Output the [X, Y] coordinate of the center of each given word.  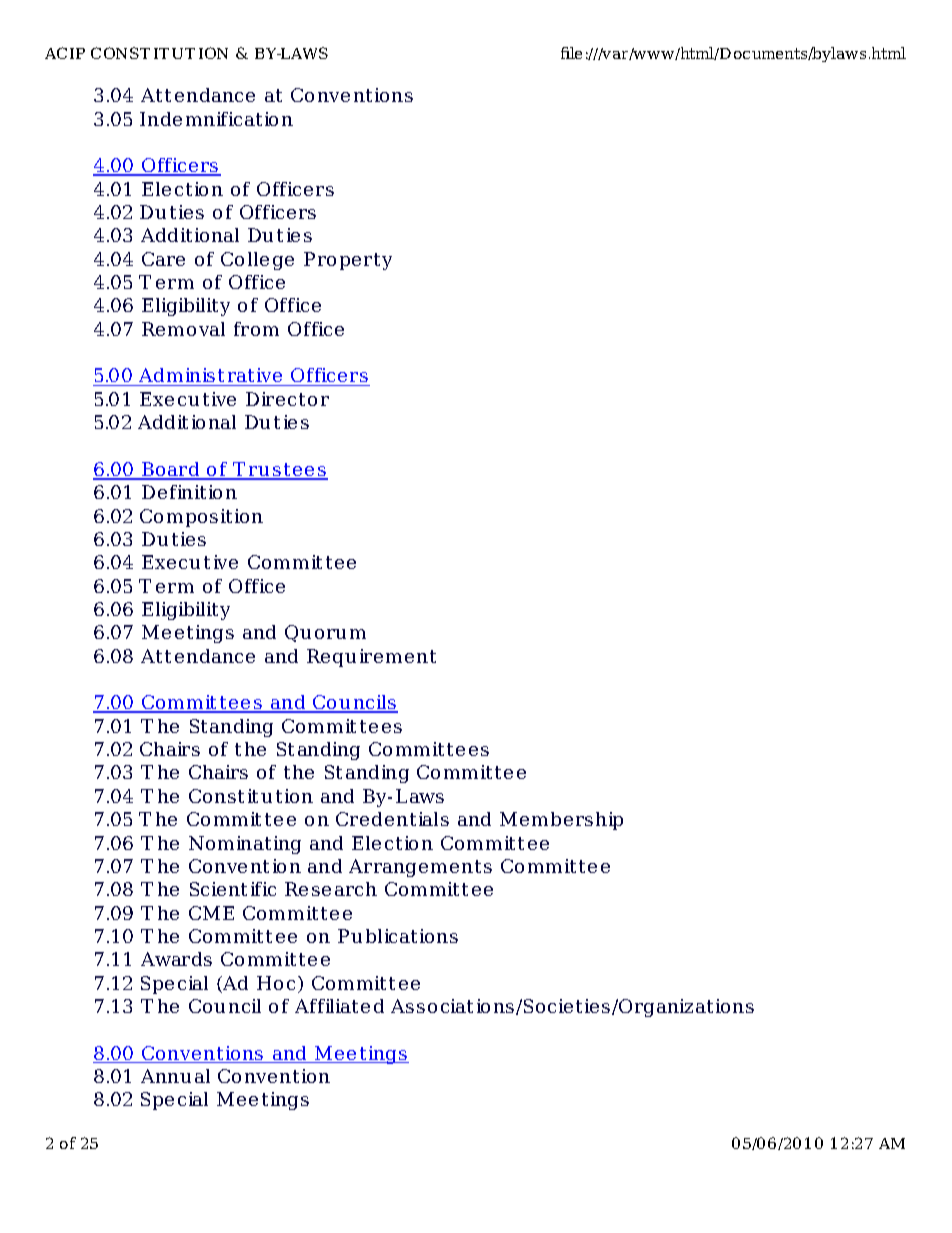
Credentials [392, 819]
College [257, 261]
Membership [561, 821]
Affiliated [339, 1006]
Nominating [245, 845]
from [256, 329]
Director [287, 399]
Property [348, 261]
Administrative [211, 377]
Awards [176, 959]
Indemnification [216, 119]
